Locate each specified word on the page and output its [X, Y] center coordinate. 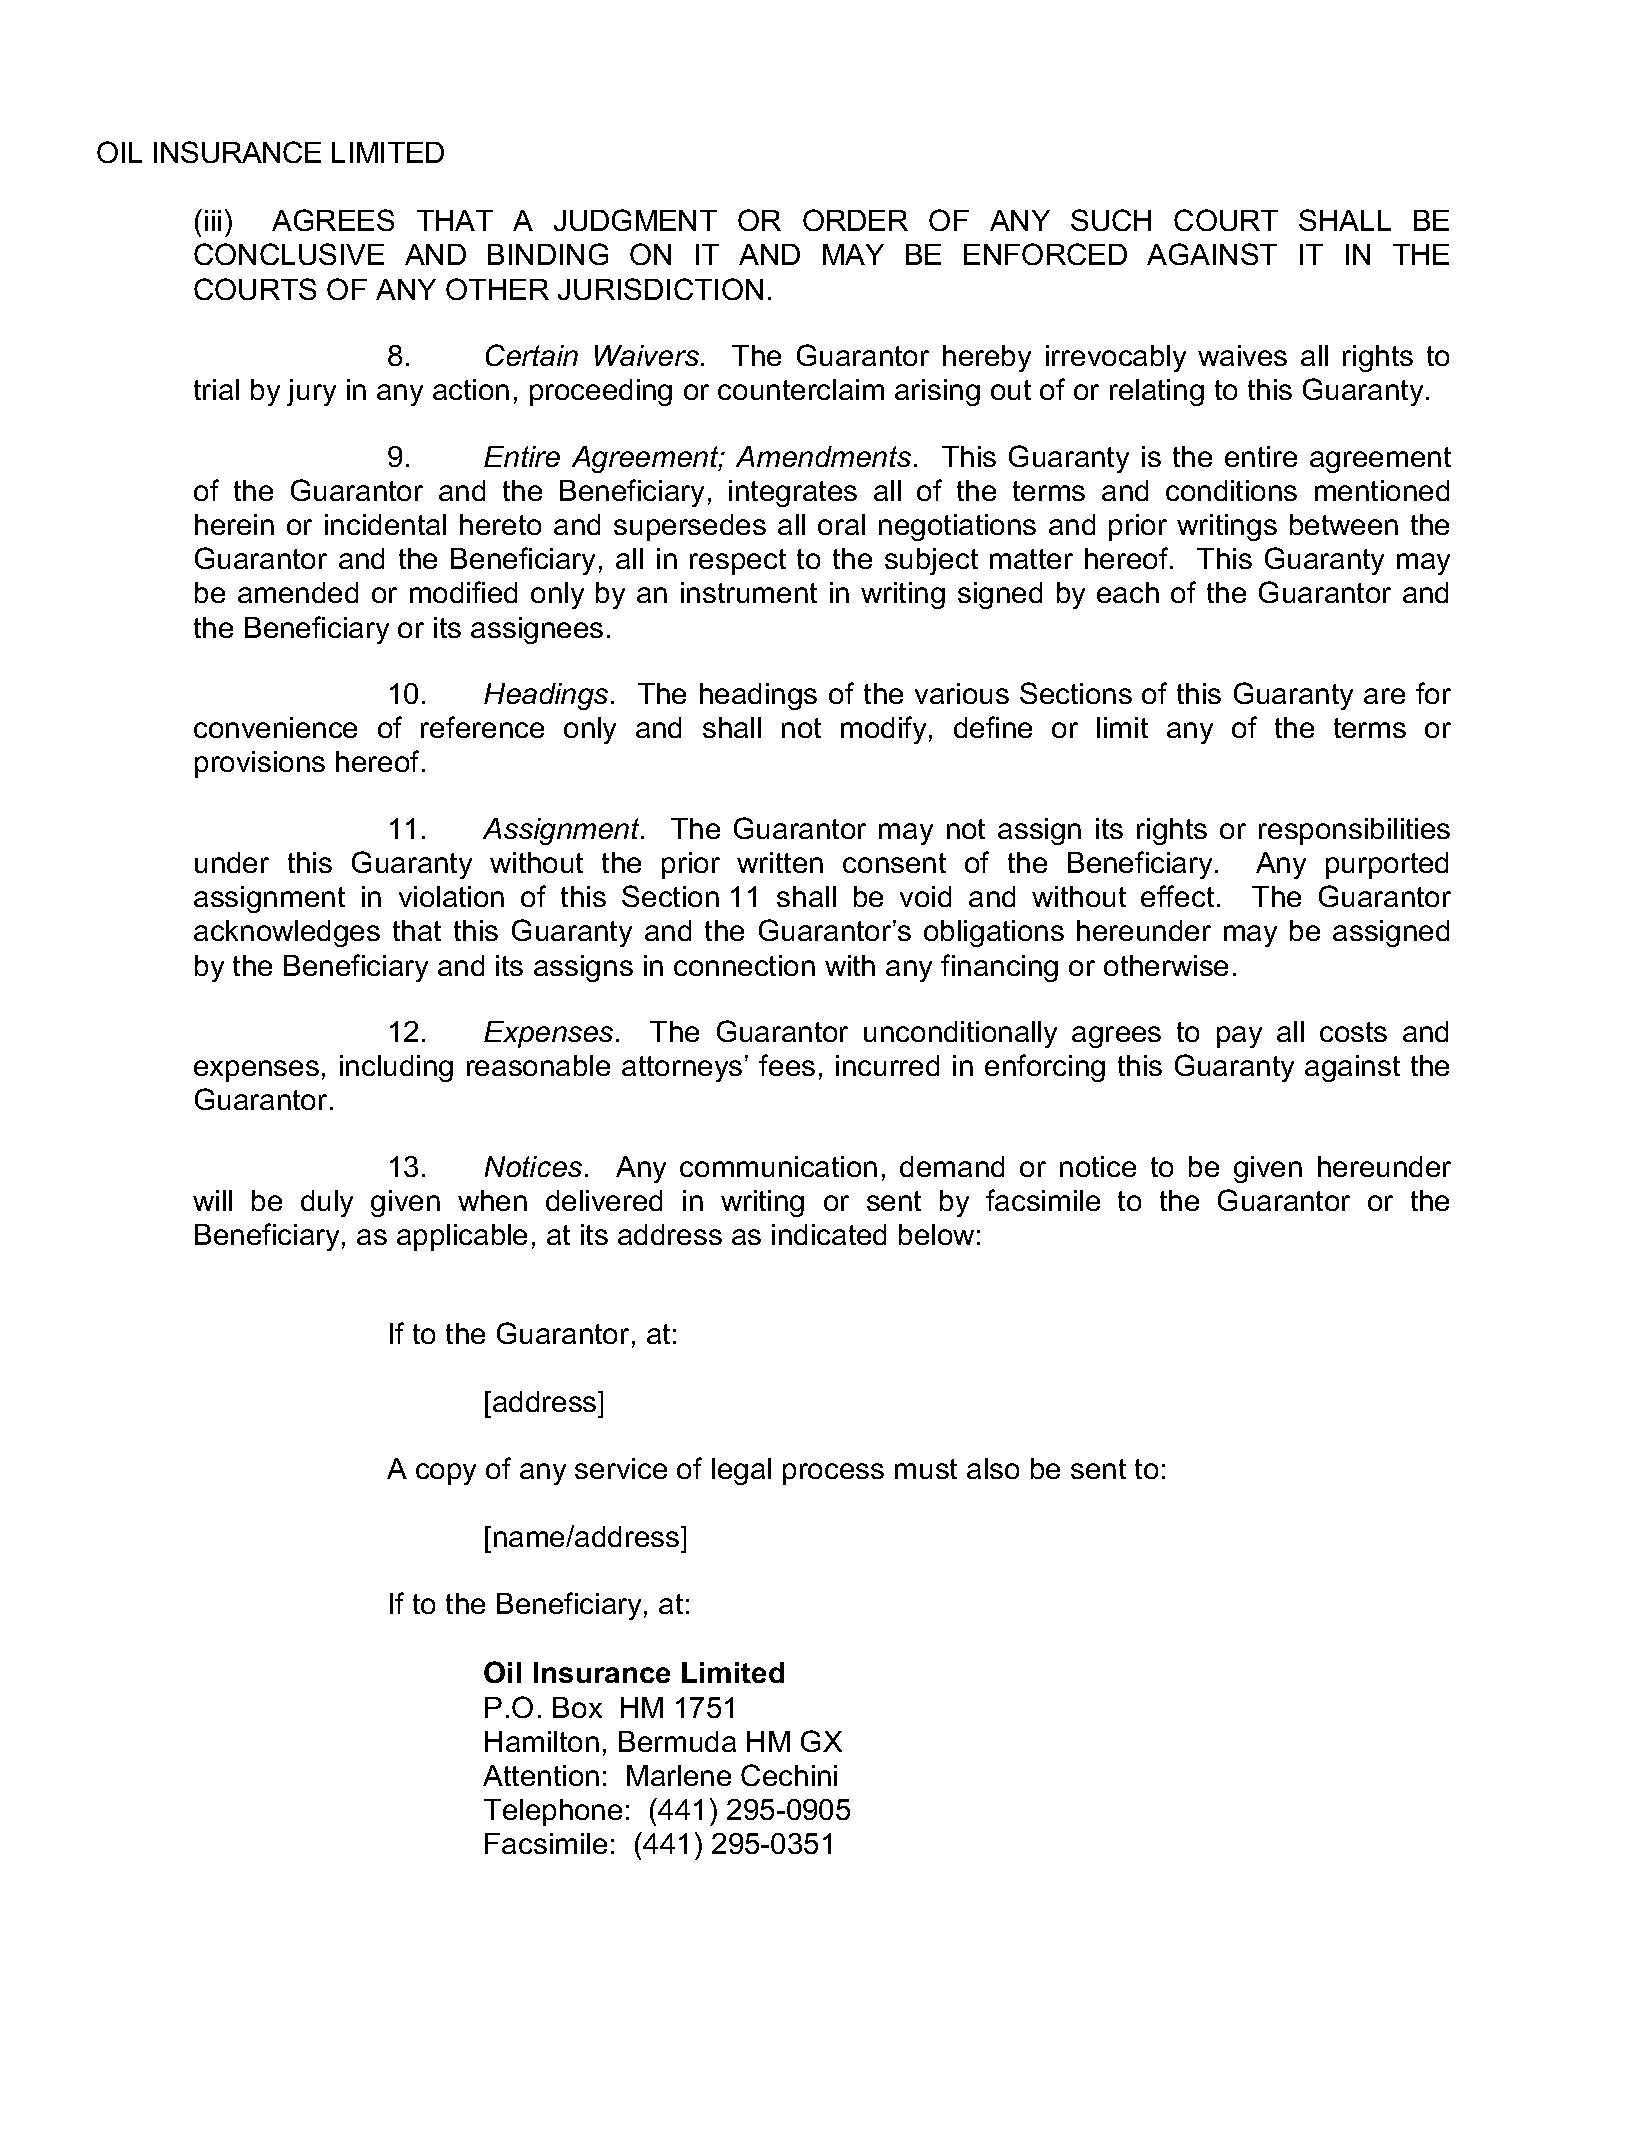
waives [1242, 355]
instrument [749, 592]
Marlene [679, 1775]
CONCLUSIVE [289, 254]
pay [1239, 1037]
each [1128, 592]
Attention [541, 1775]
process [833, 1474]
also [993, 1468]
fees [787, 1065]
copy [446, 1474]
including [396, 1068]
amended [298, 592]
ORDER [855, 220]
